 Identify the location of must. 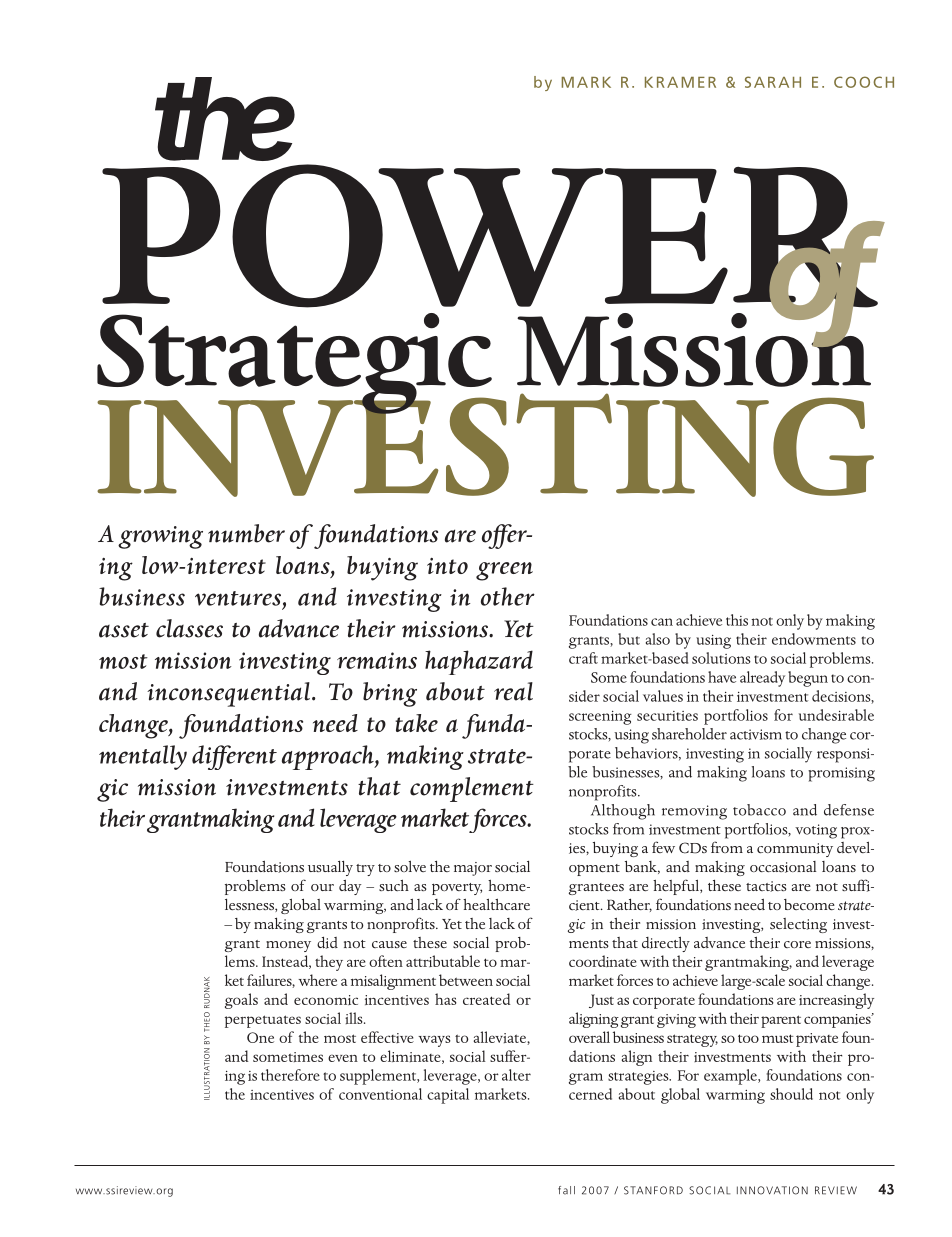
(777, 1038).
